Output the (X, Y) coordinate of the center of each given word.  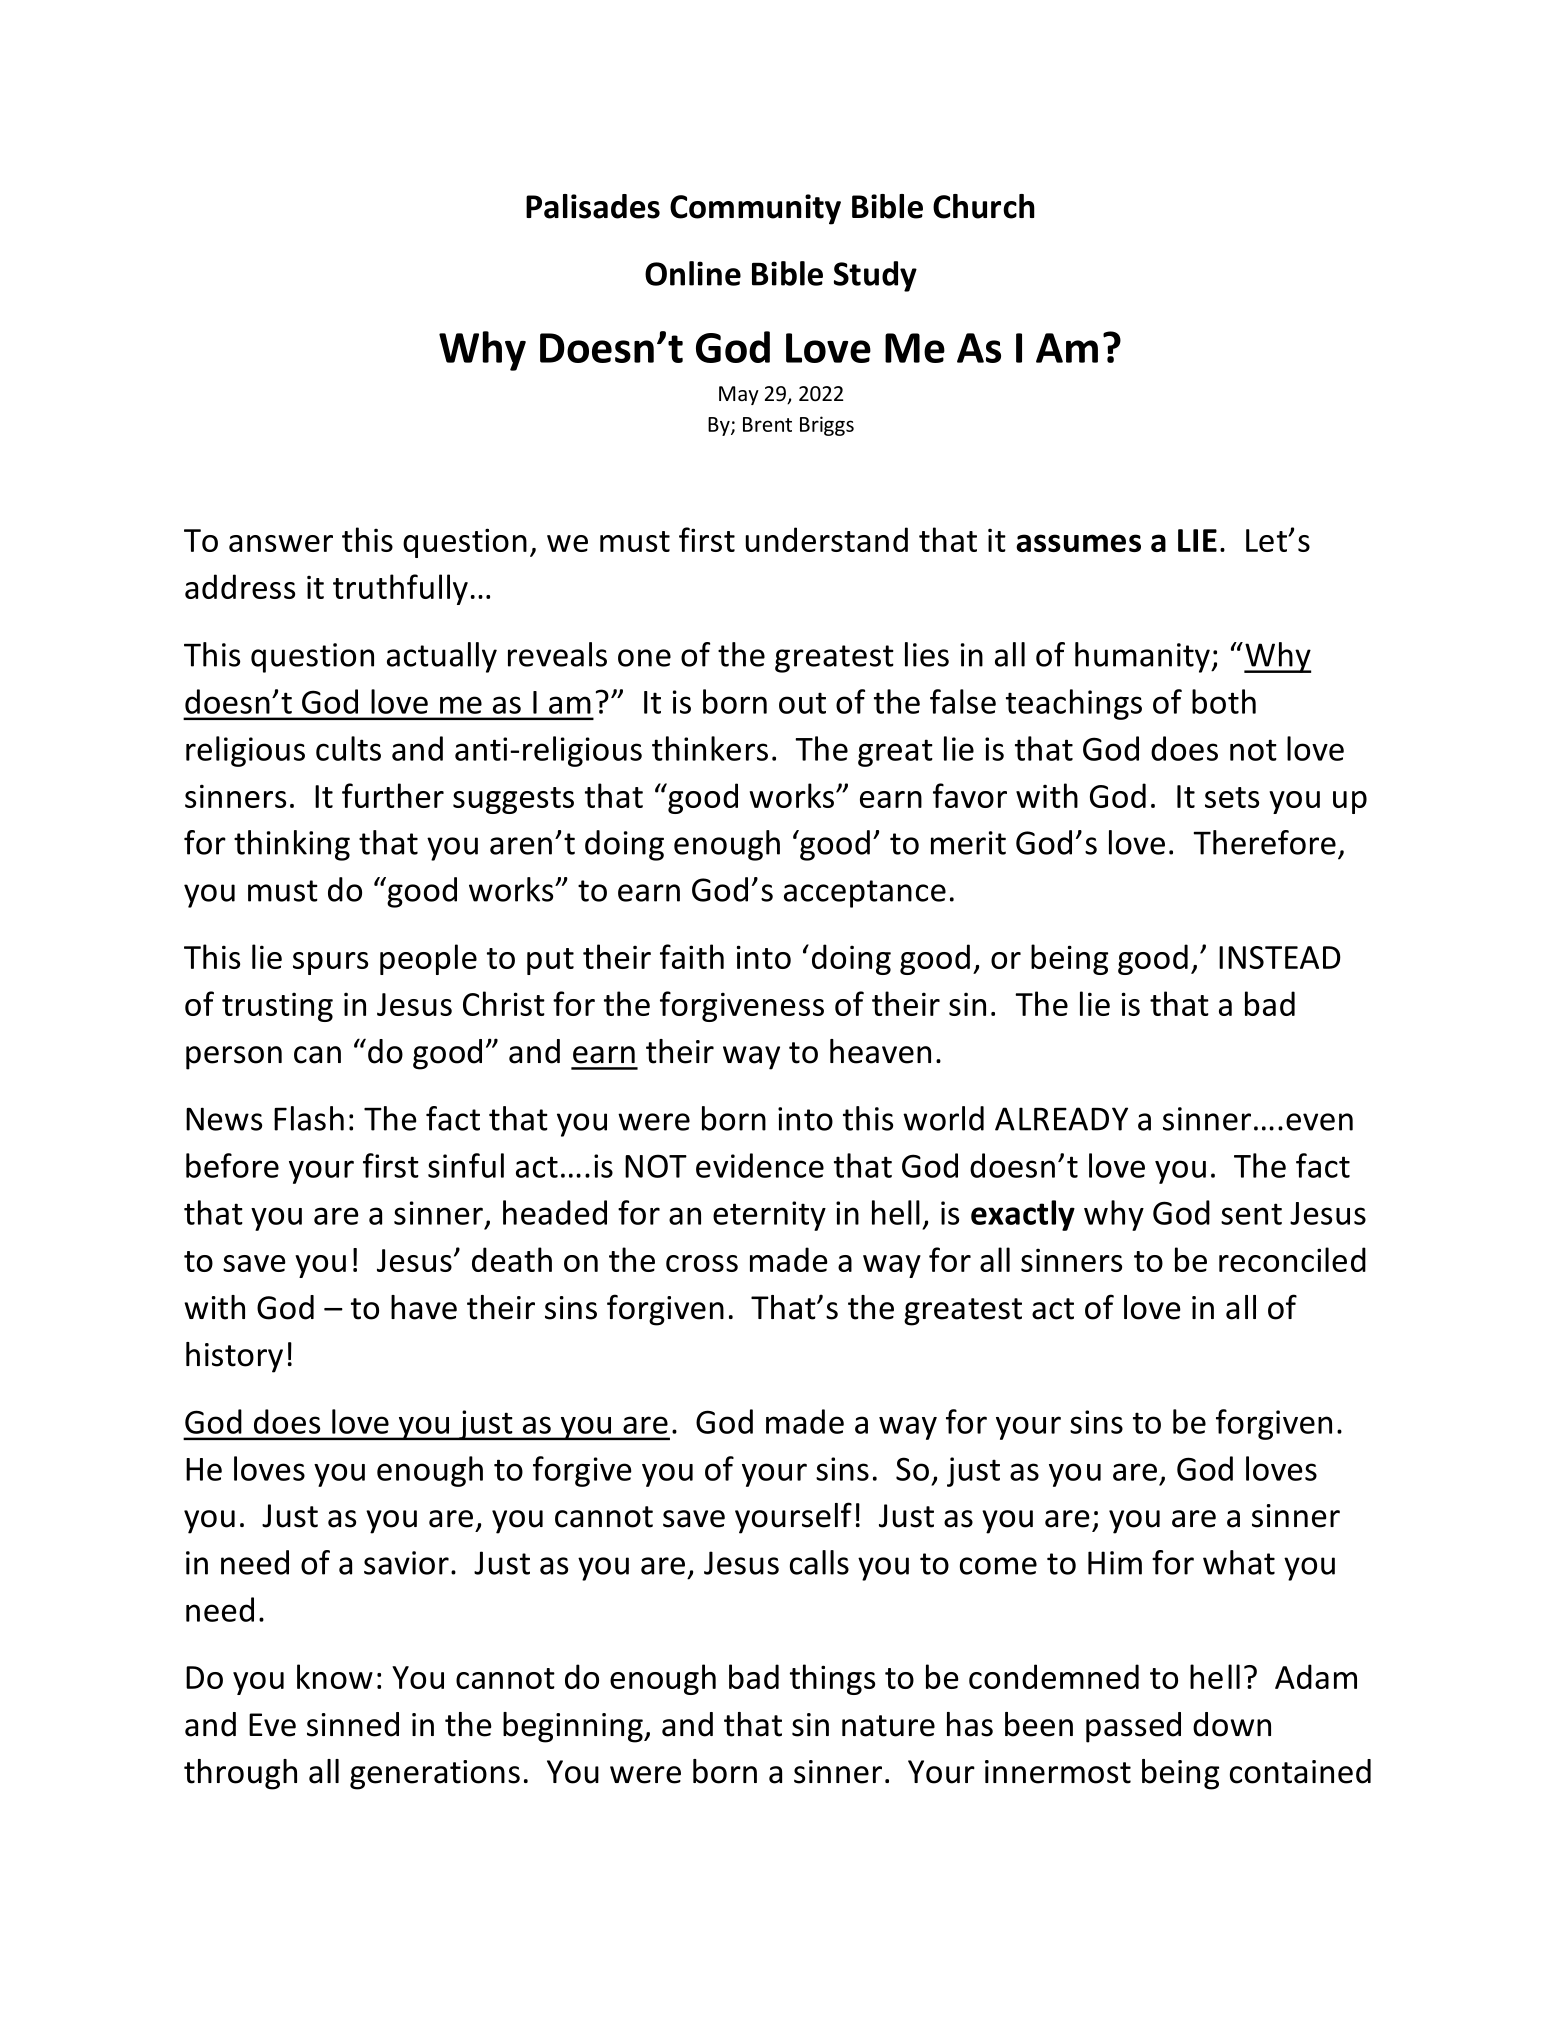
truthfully (400, 589)
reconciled (1292, 1259)
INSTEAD (1280, 957)
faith (692, 956)
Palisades (593, 206)
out (802, 703)
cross (702, 1263)
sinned (353, 1724)
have (424, 1307)
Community (755, 209)
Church (984, 206)
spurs (330, 963)
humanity (1143, 657)
